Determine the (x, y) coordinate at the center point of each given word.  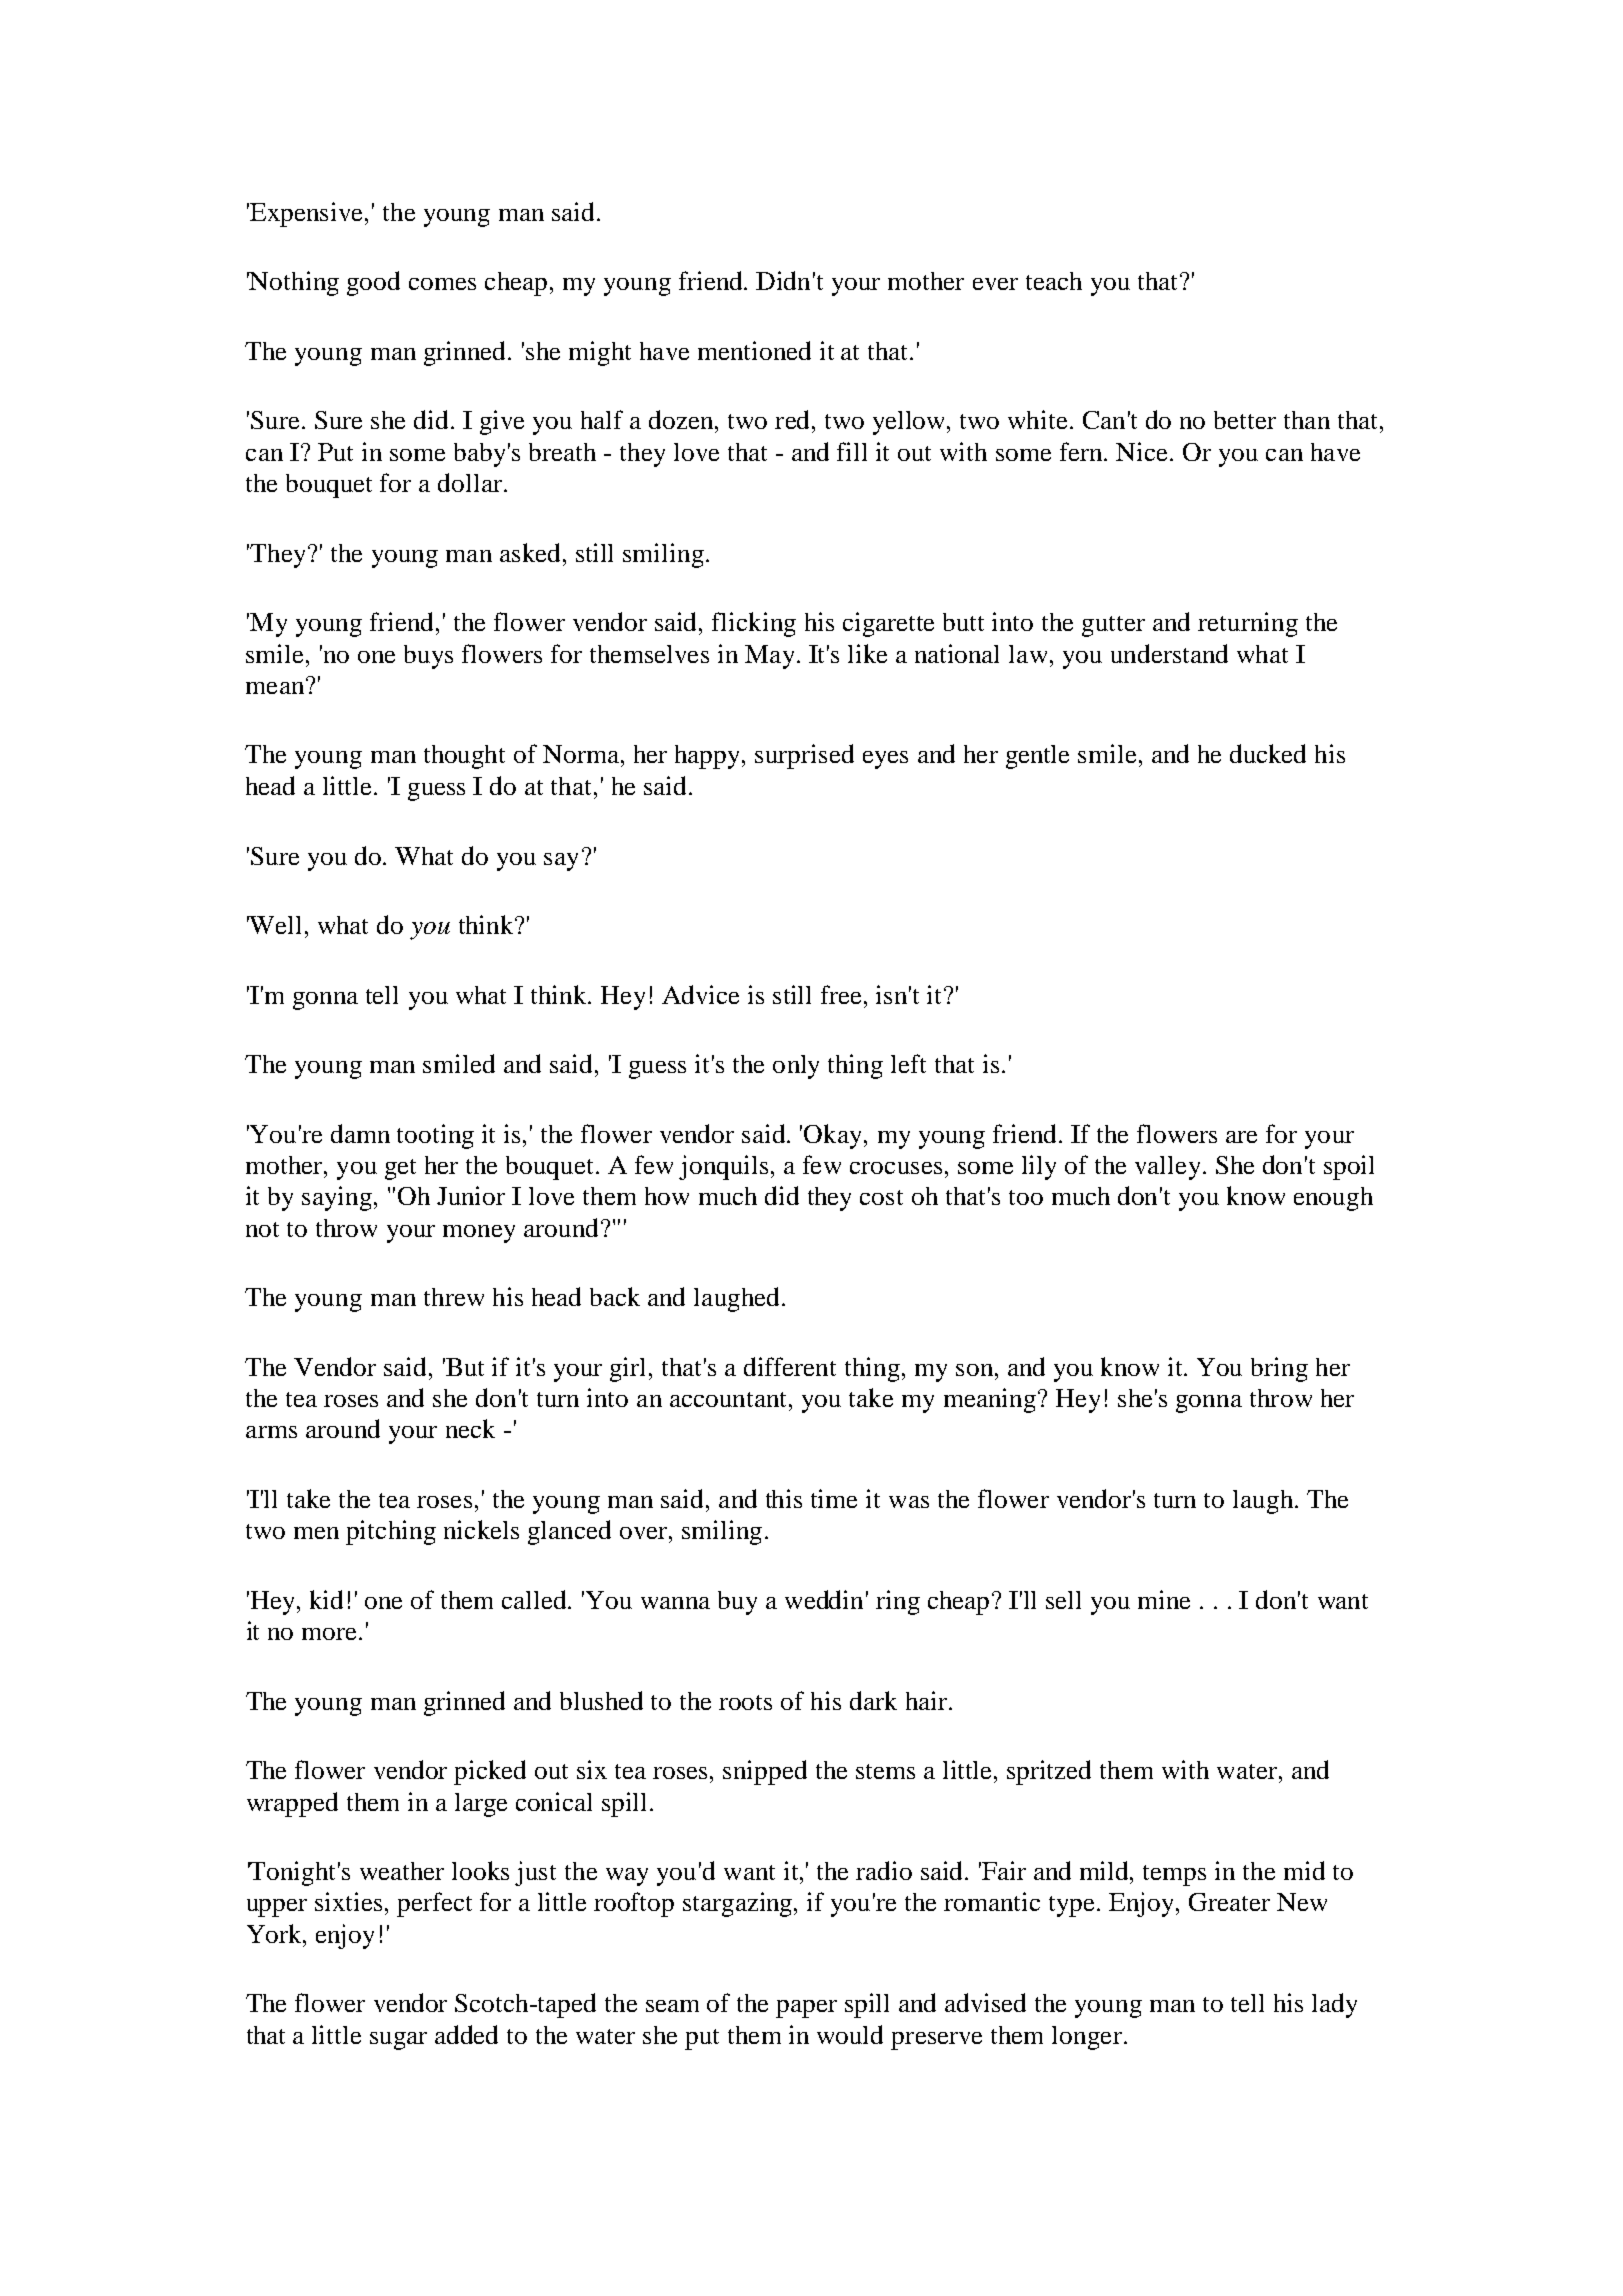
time (834, 1498)
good (373, 283)
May (769, 657)
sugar (398, 2041)
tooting (435, 1136)
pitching (391, 1532)
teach (1054, 281)
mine (1164, 1599)
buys (428, 657)
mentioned (754, 350)
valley (1167, 1168)
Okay (832, 1136)
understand (1169, 653)
